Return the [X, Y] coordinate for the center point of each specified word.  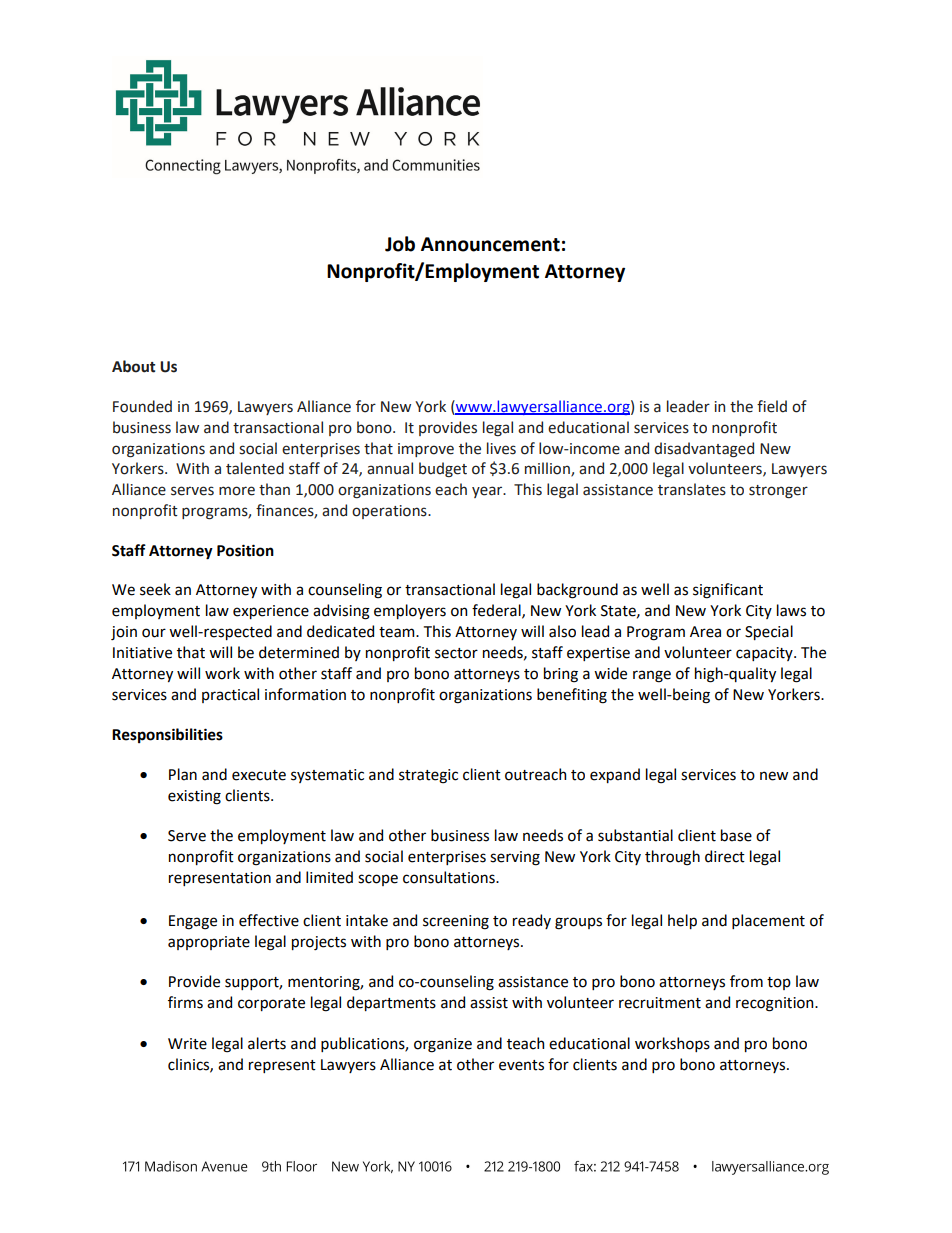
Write [187, 1044]
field [772, 406]
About [133, 366]
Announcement [490, 244]
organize [443, 1045]
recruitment [660, 1003]
